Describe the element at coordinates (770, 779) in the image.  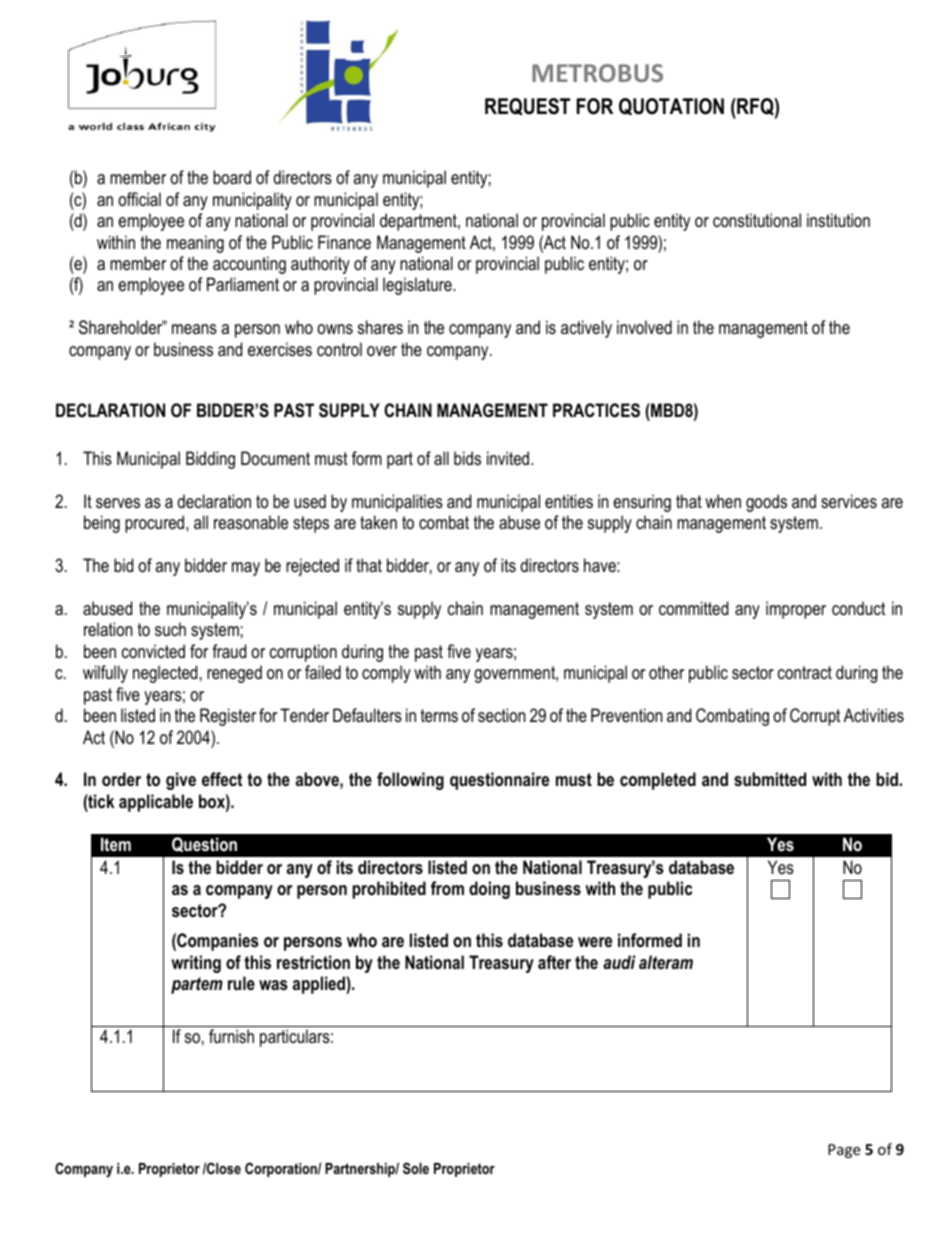
I see `submitted` at that location.
